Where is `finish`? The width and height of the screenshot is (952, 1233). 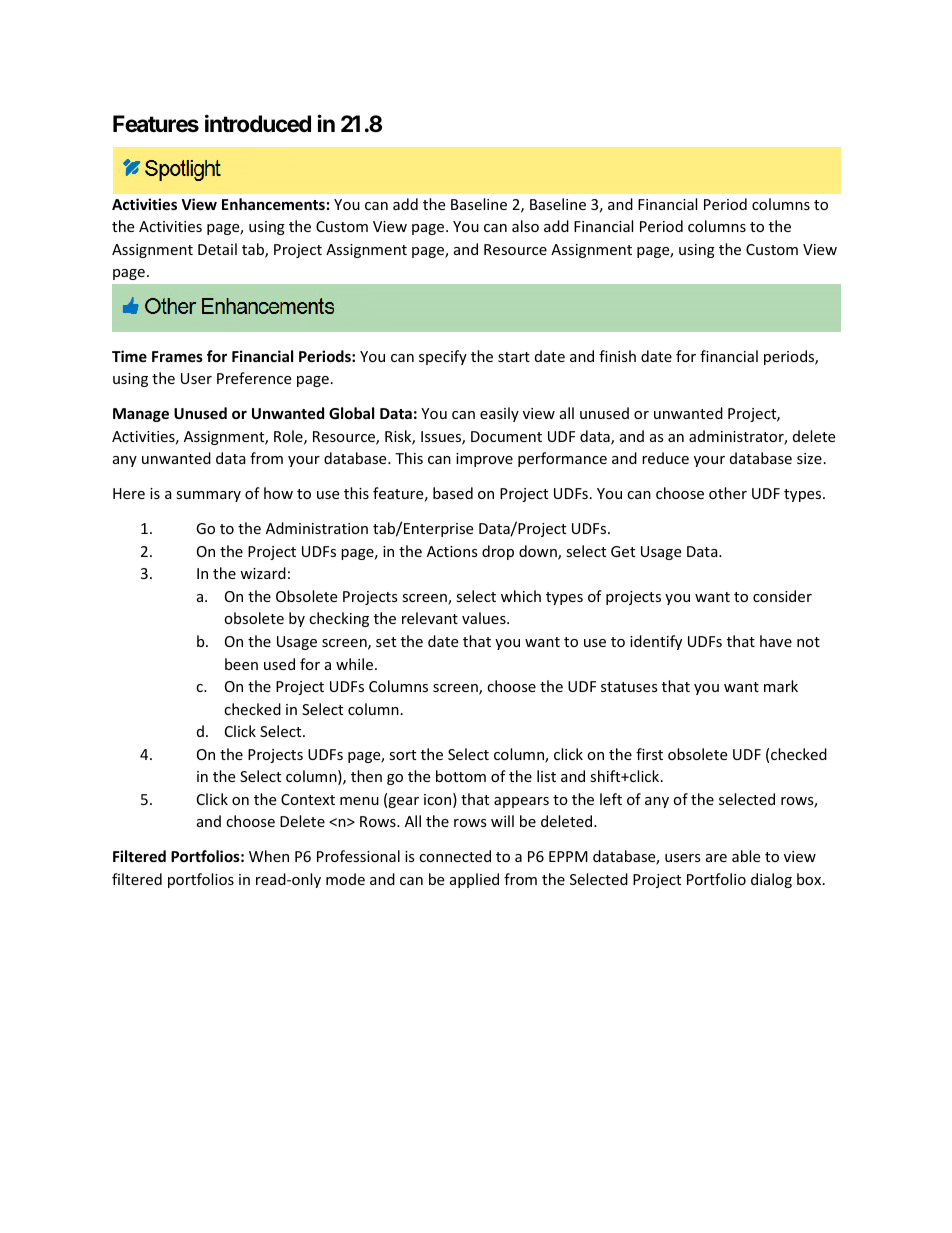
finish is located at coordinates (617, 356).
